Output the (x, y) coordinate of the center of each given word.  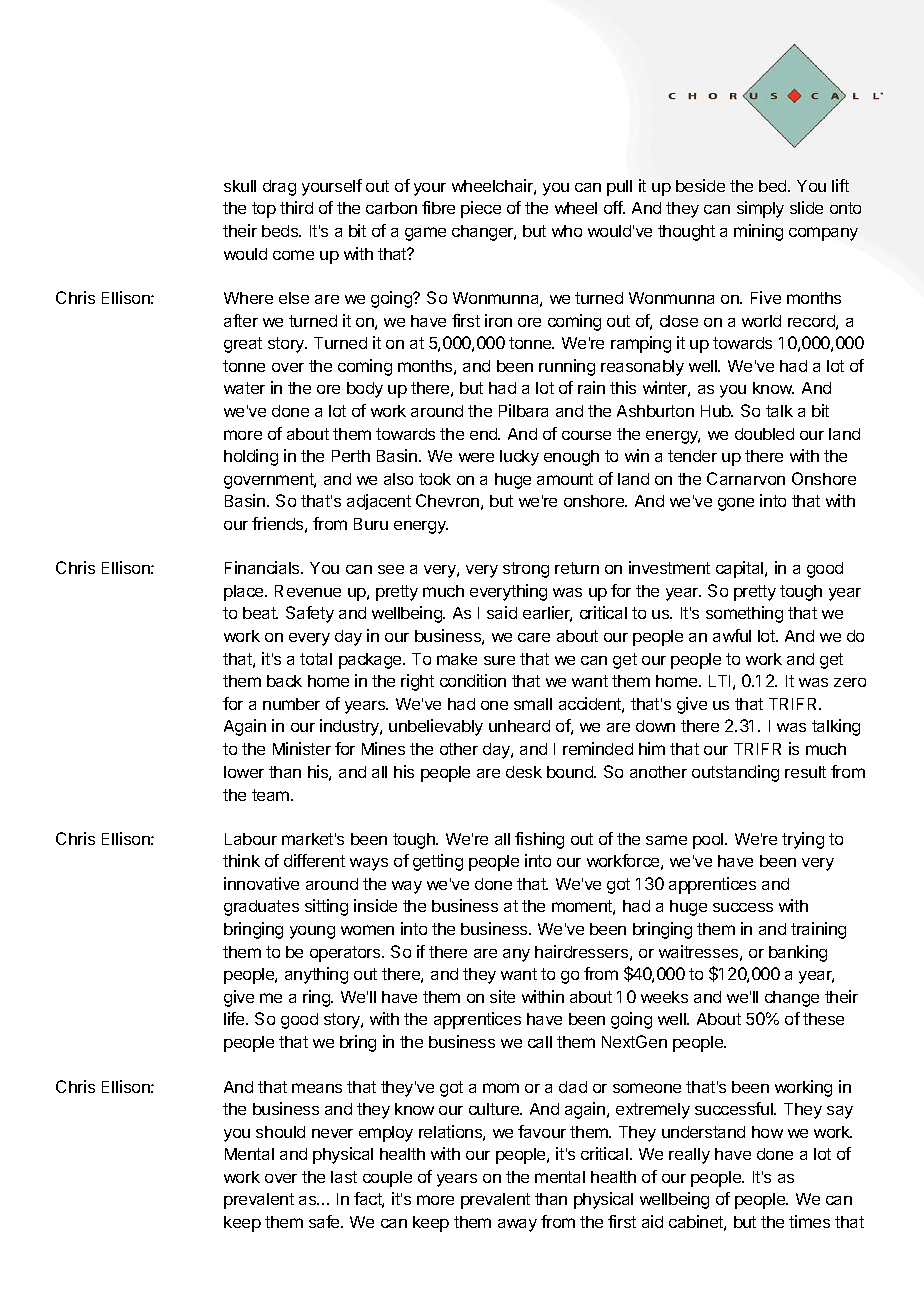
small (533, 704)
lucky (519, 458)
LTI (719, 681)
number (291, 704)
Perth (351, 456)
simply (760, 209)
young (312, 932)
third (296, 207)
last (344, 1177)
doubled (764, 434)
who (567, 231)
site (502, 996)
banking (798, 953)
